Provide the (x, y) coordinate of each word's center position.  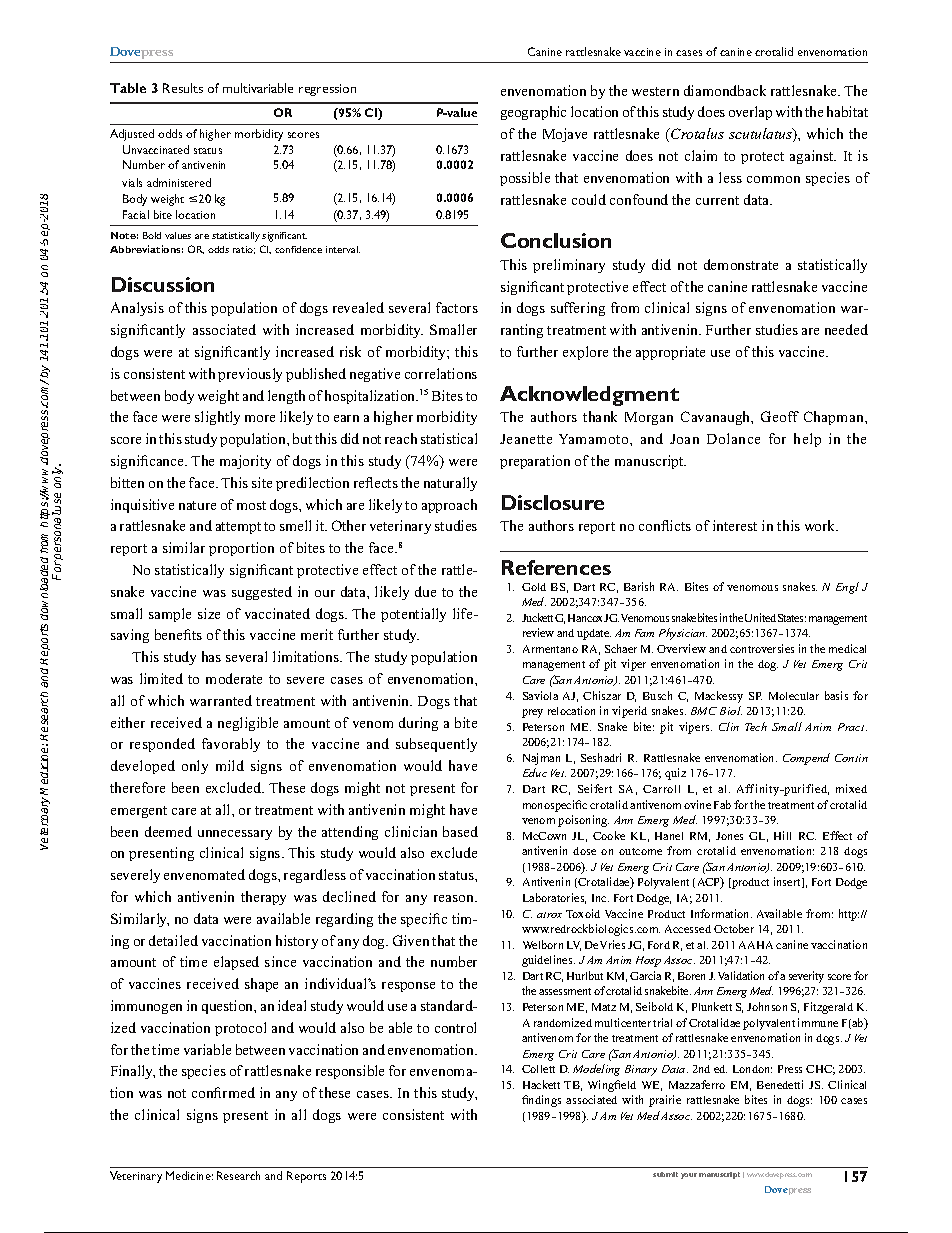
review (538, 632)
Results (183, 88)
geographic (533, 113)
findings (541, 1101)
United (760, 617)
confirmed (223, 1092)
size (209, 613)
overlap (750, 113)
